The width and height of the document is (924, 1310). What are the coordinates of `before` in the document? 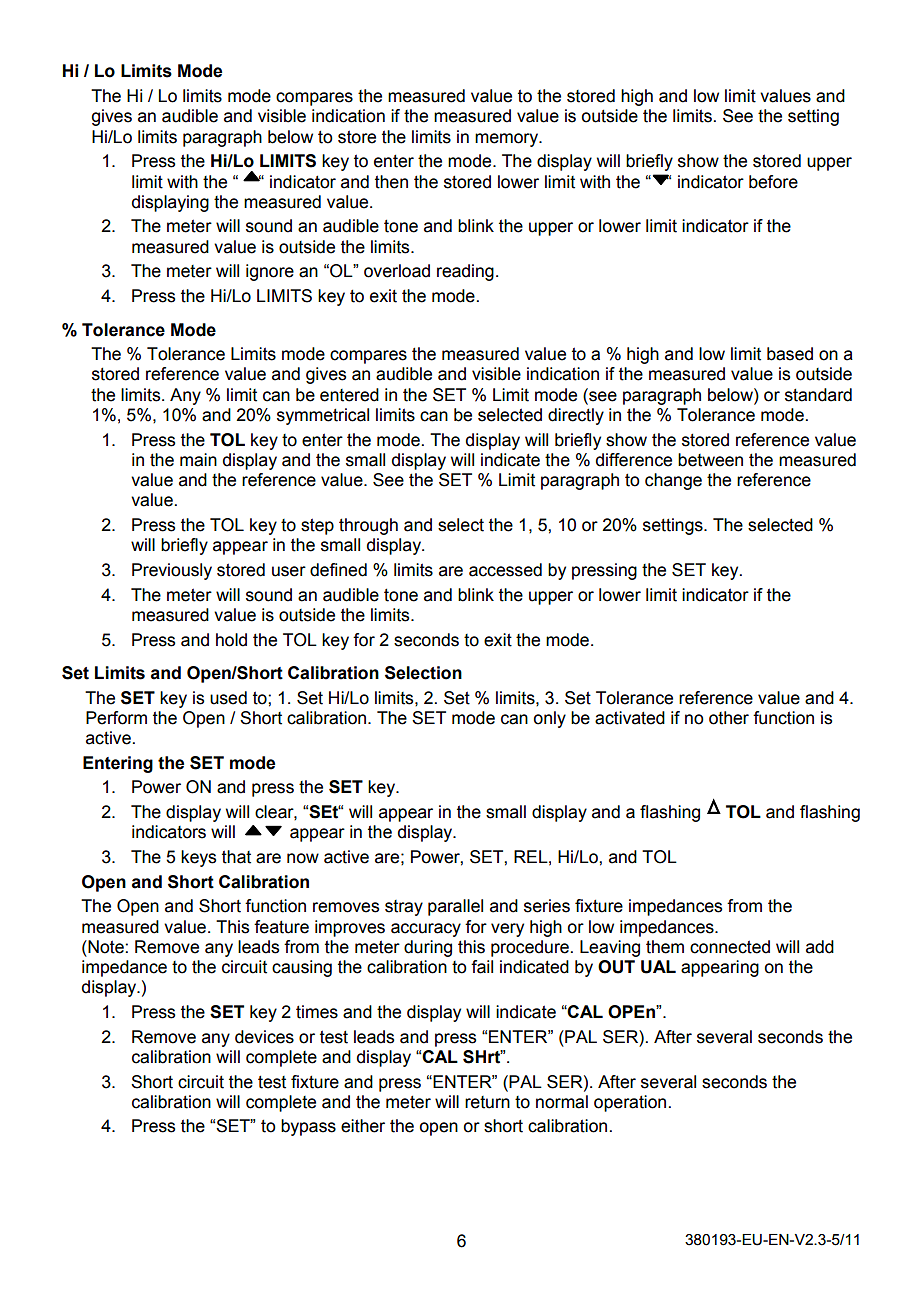 It's located at (773, 182).
